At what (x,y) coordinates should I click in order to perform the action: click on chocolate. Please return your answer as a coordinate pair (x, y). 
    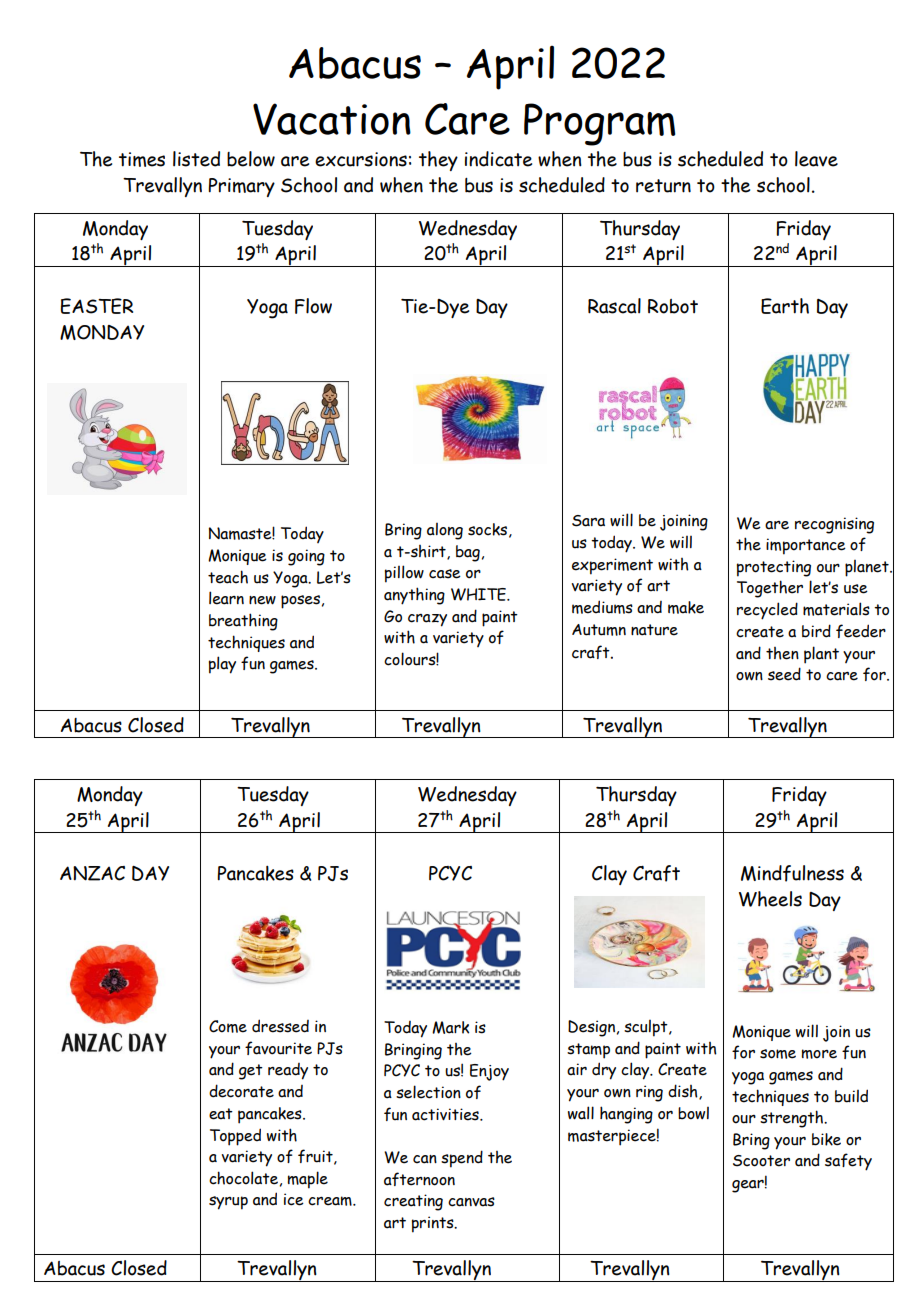
    Looking at the image, I should click on (243, 1178).
